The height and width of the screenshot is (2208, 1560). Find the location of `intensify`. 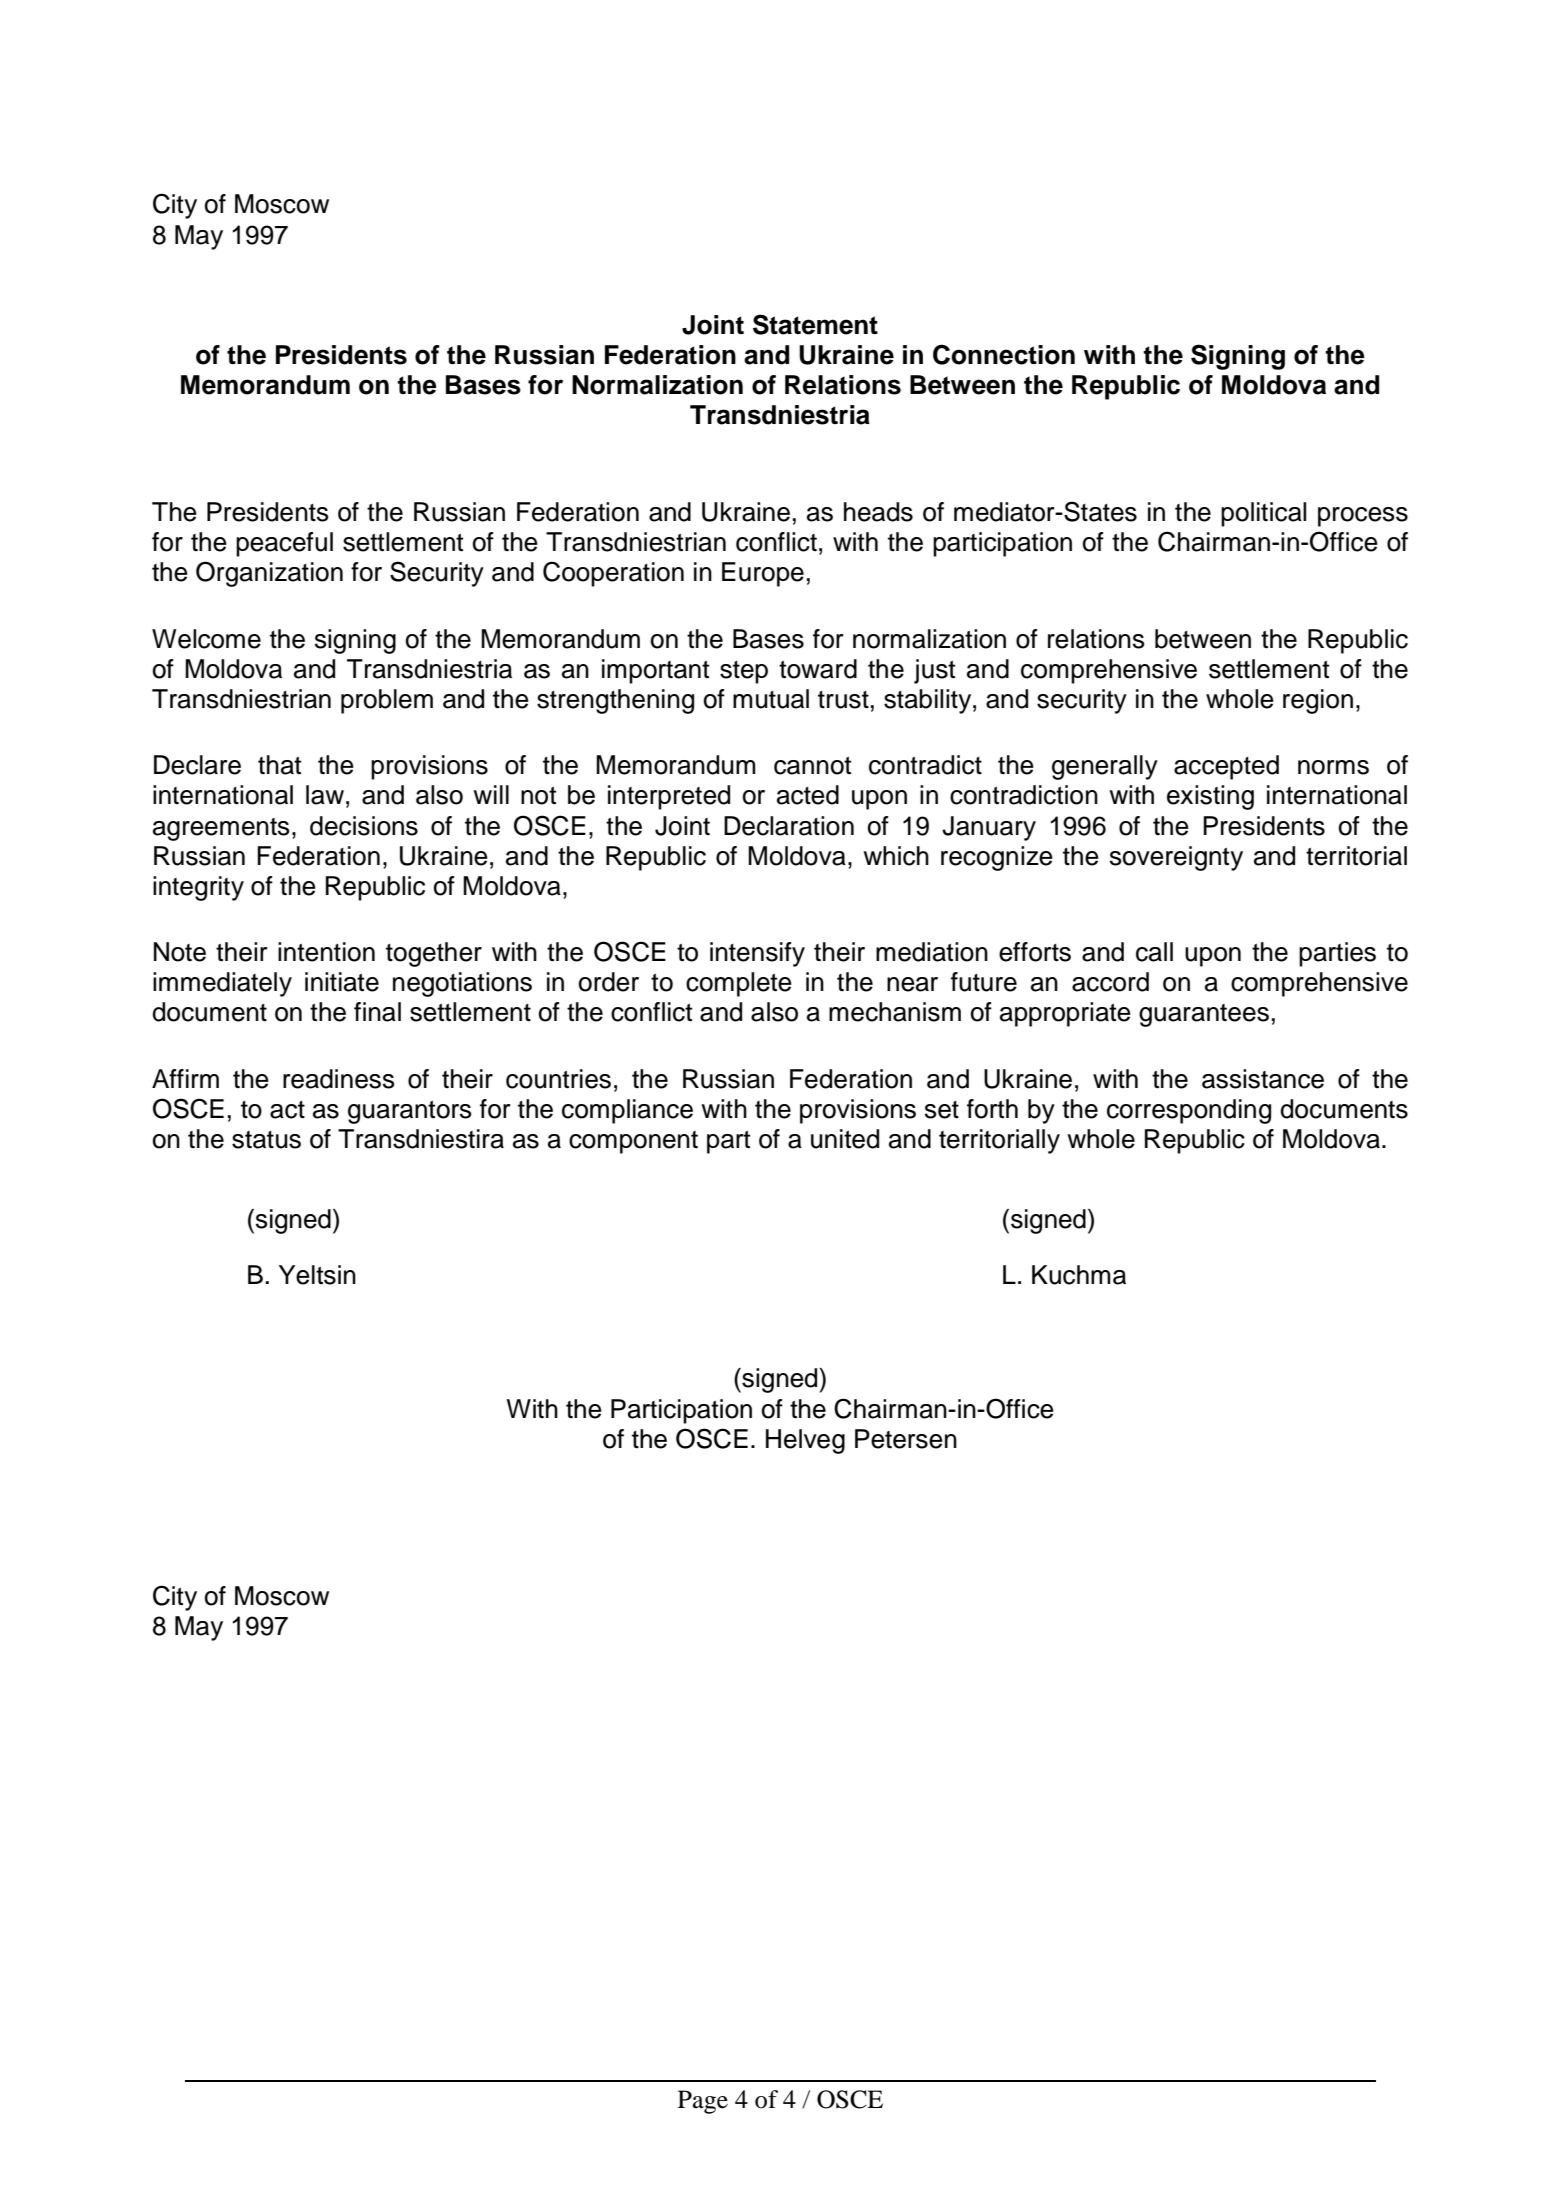

intensify is located at coordinates (757, 954).
